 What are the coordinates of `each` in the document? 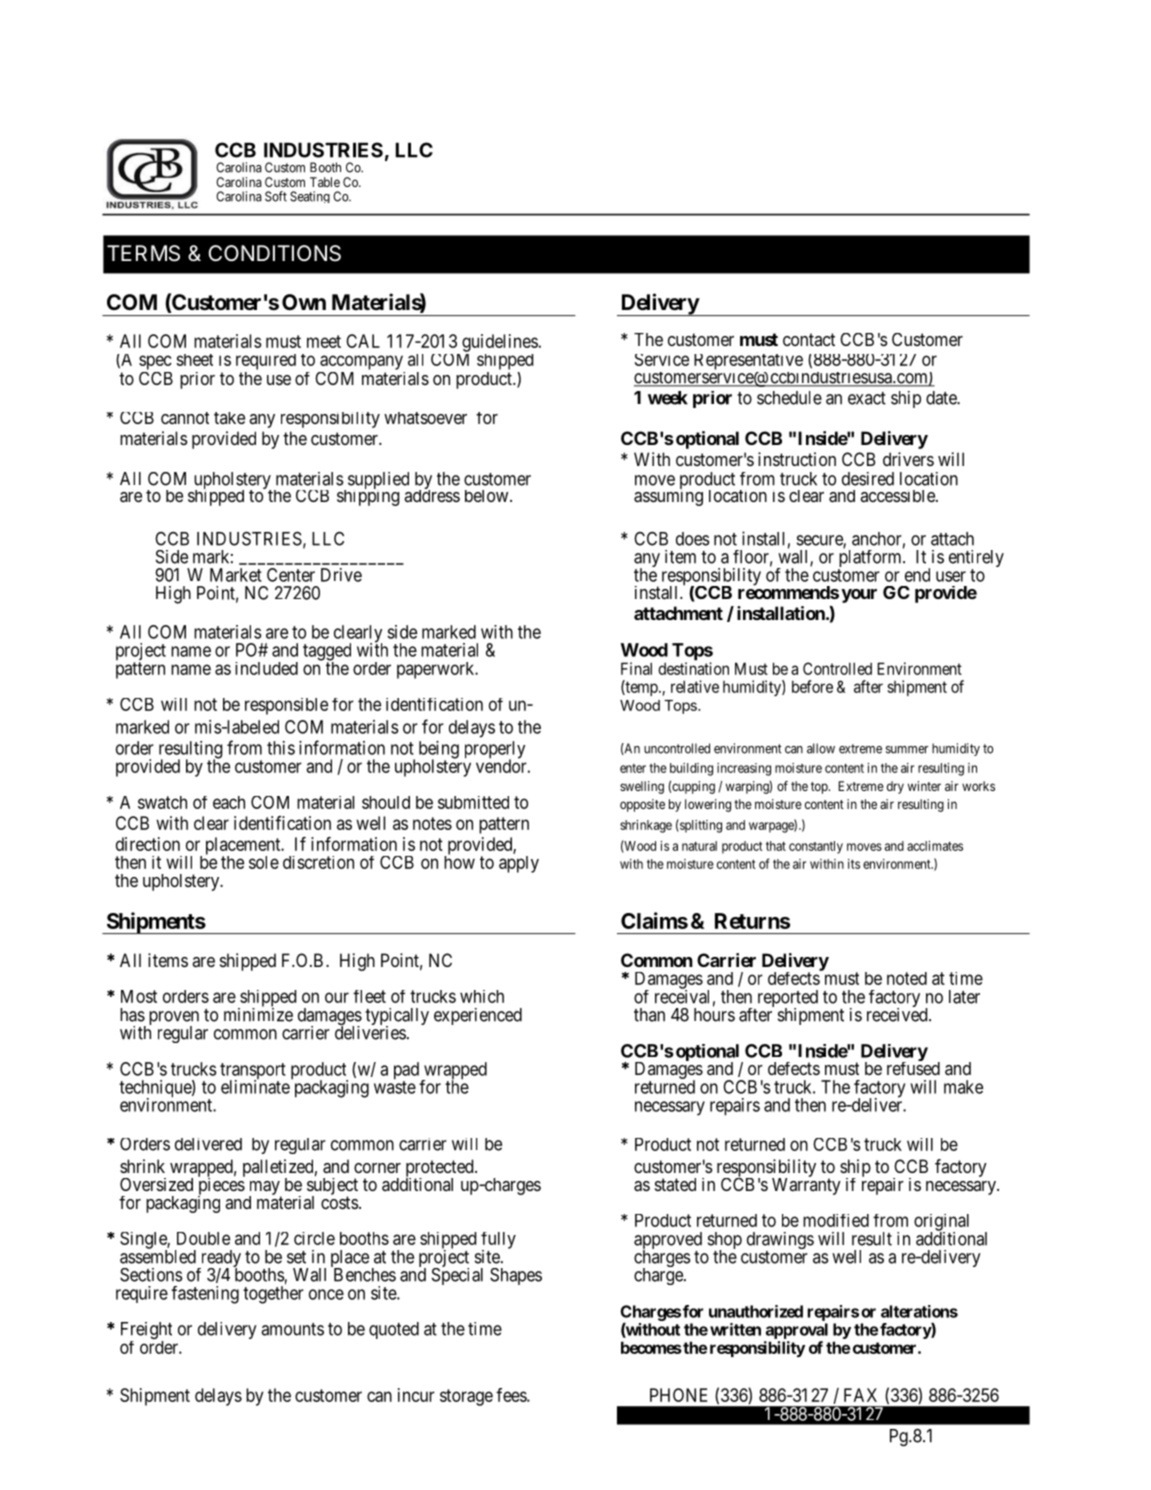 It's located at (229, 802).
